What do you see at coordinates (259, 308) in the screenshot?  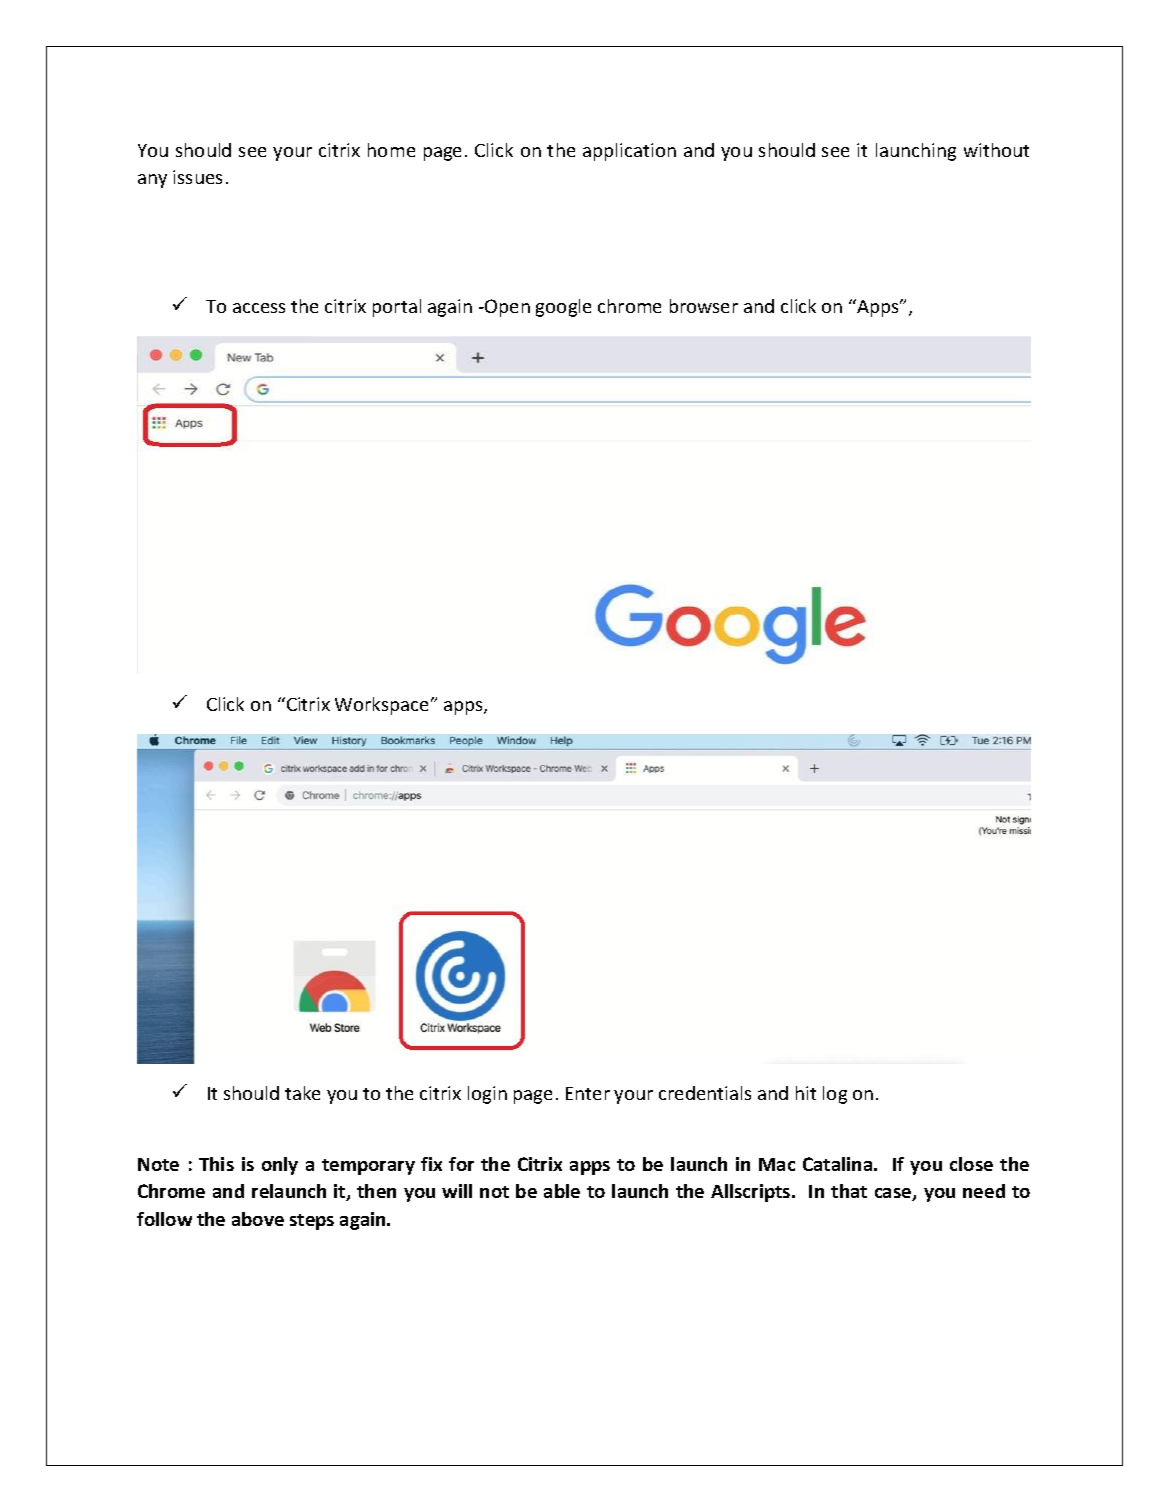 I see `access` at bounding box center [259, 308].
